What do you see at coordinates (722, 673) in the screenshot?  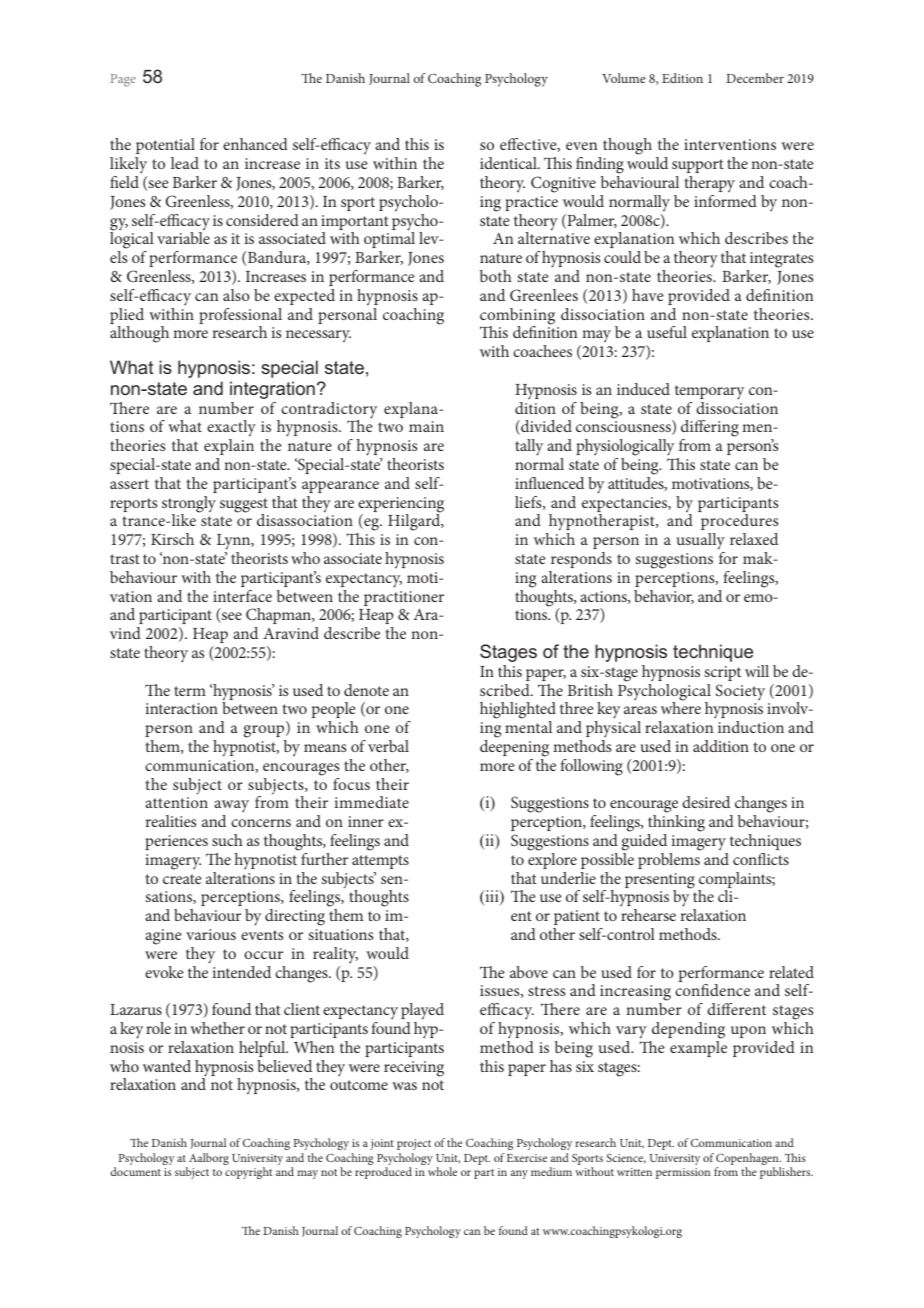 I see `script` at bounding box center [722, 673].
